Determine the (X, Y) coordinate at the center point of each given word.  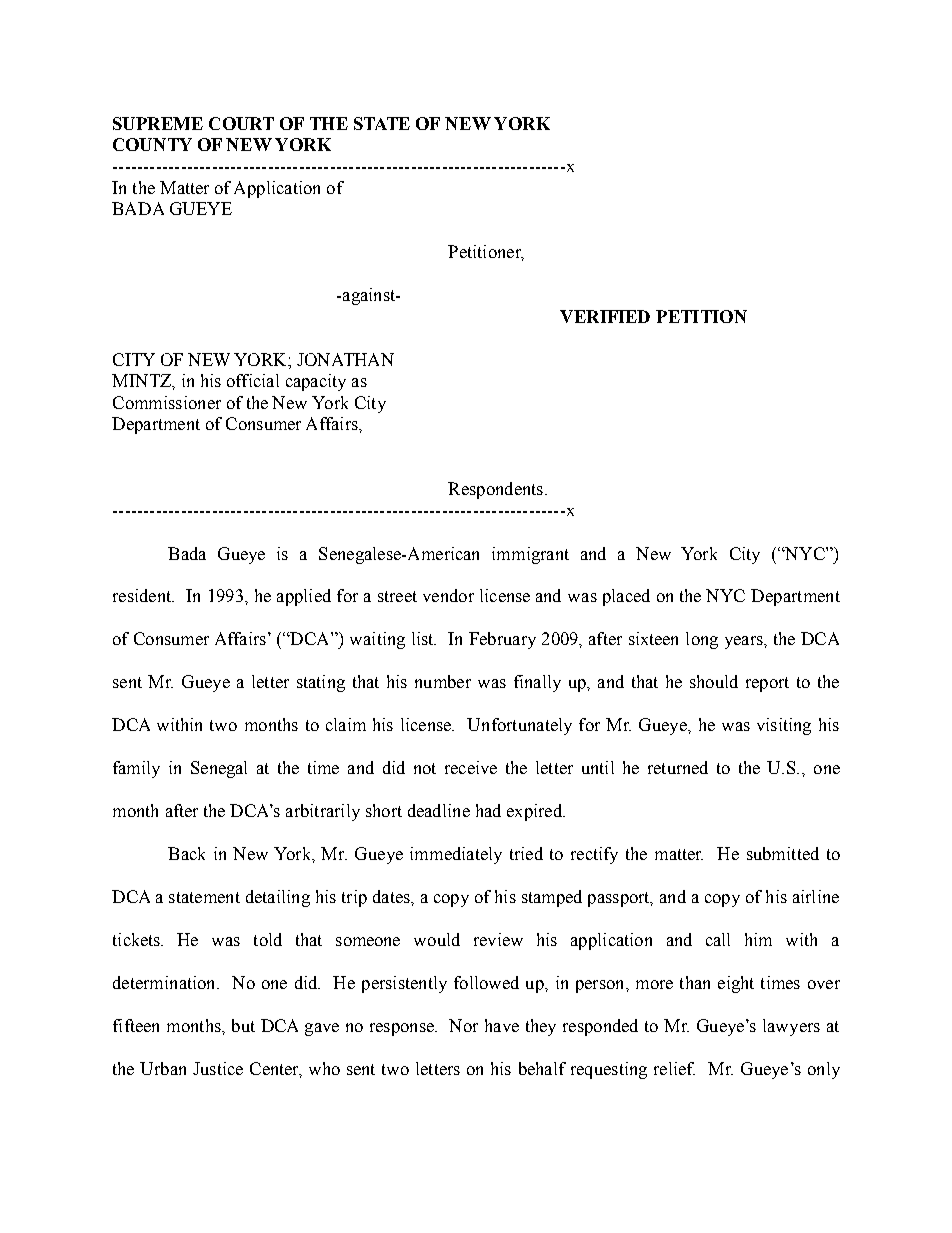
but (243, 1025)
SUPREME (158, 123)
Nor (463, 1025)
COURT (241, 123)
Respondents (495, 490)
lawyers (791, 1027)
